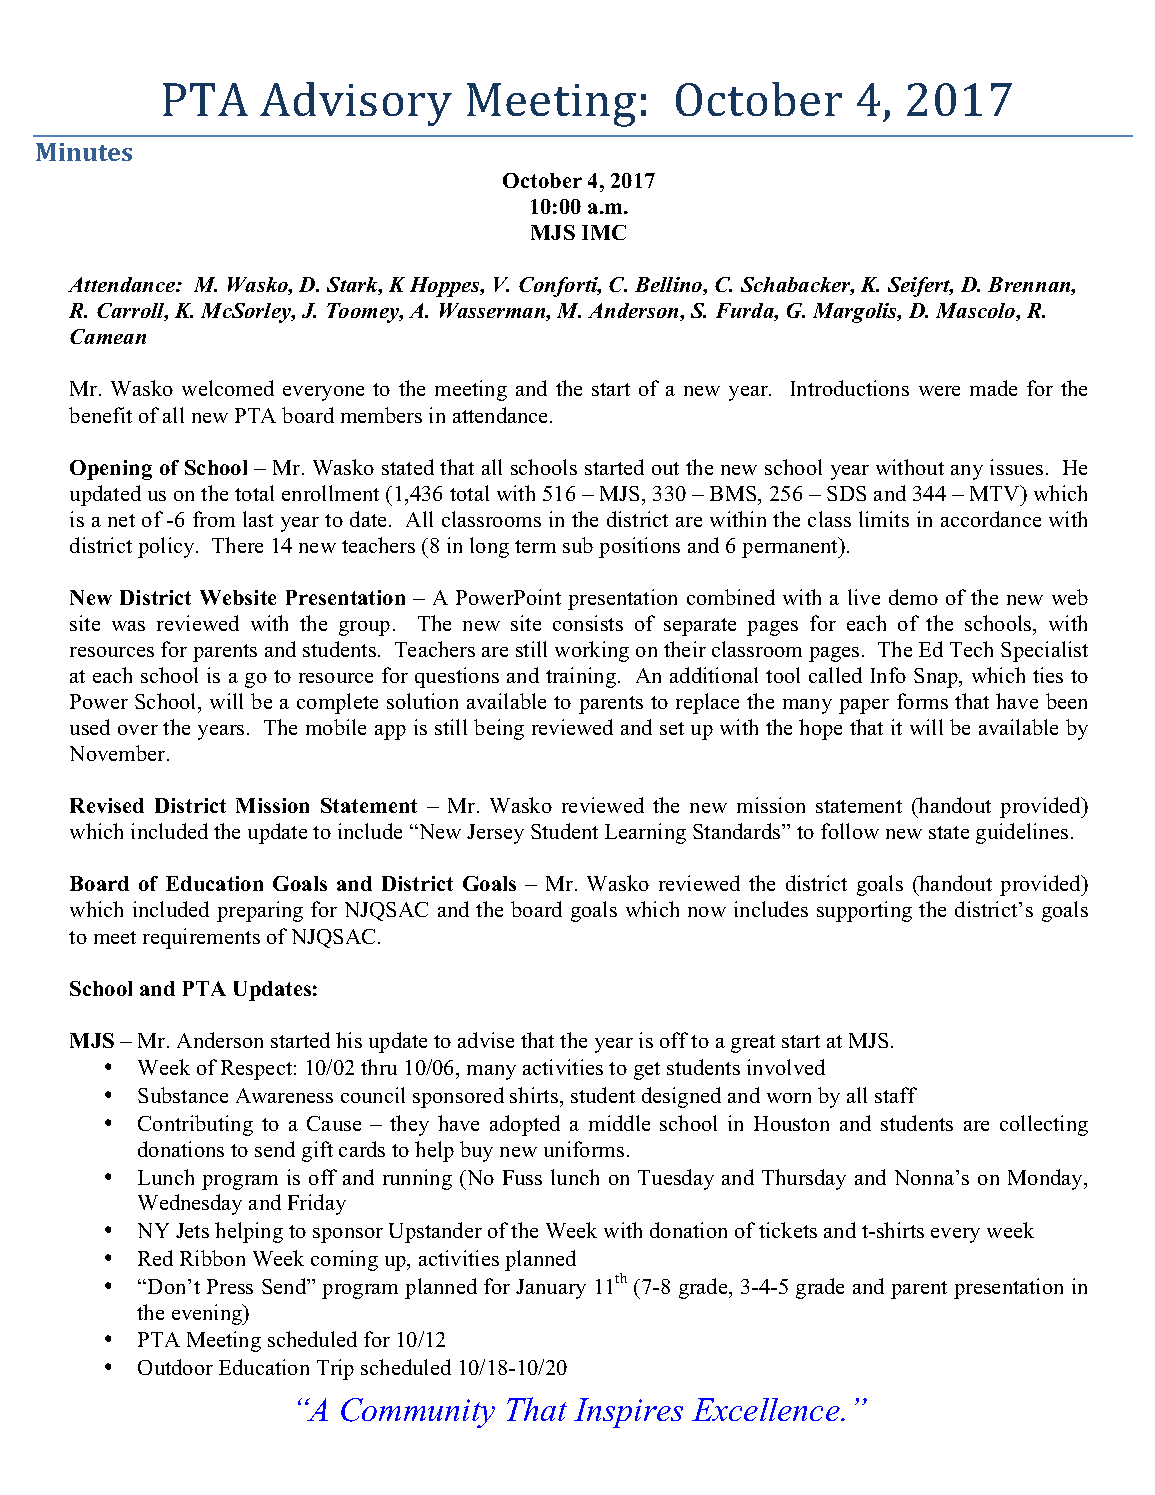  I want to click on requirements, so click(201, 938).
